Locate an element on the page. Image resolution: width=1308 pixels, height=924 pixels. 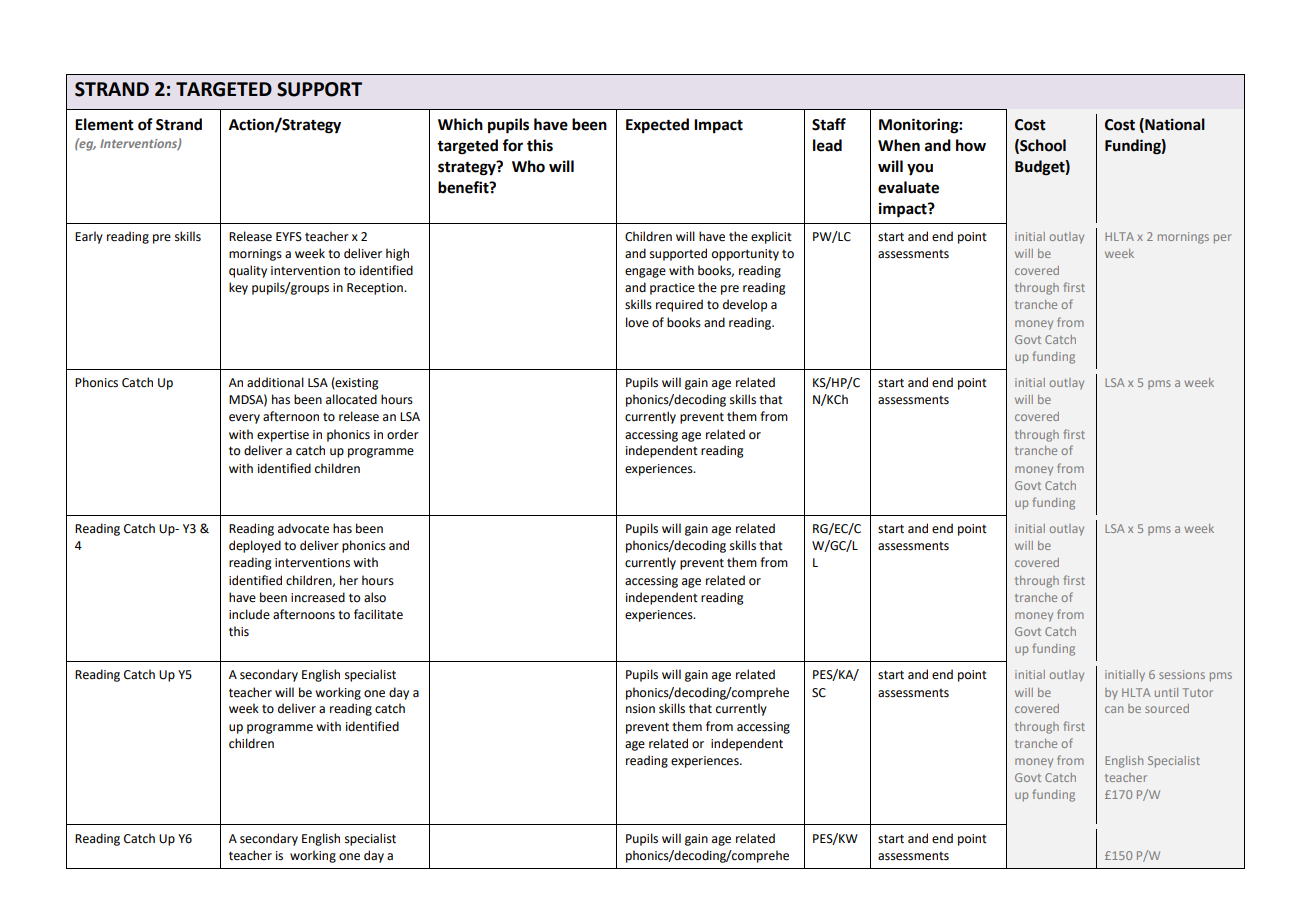
Expected is located at coordinates (657, 126).
